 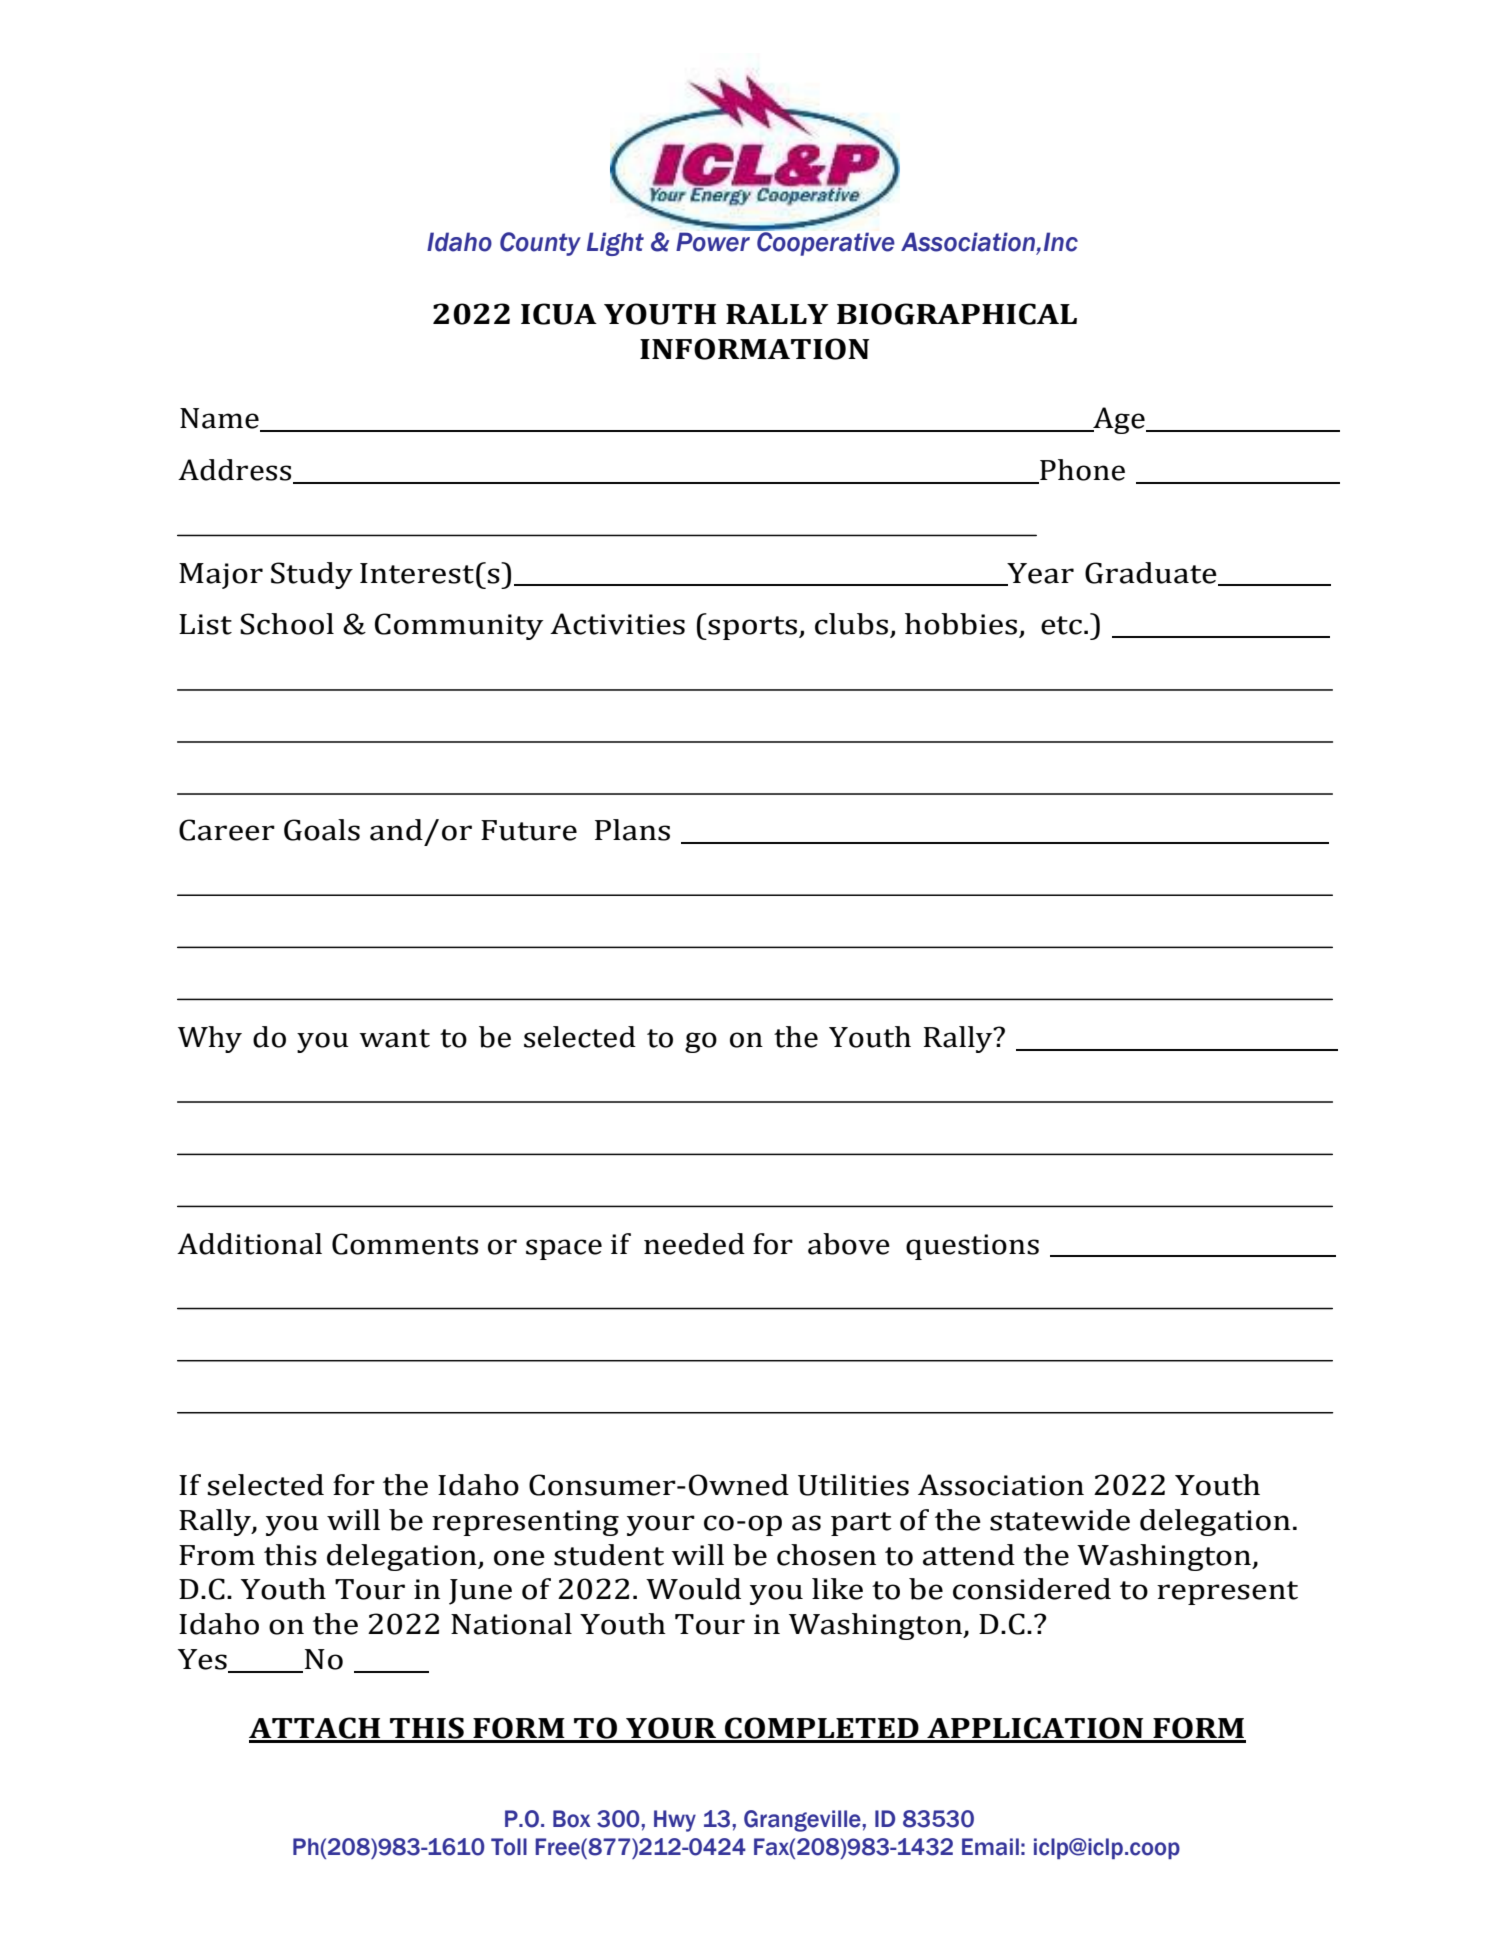 I want to click on etc, so click(x=1061, y=625).
